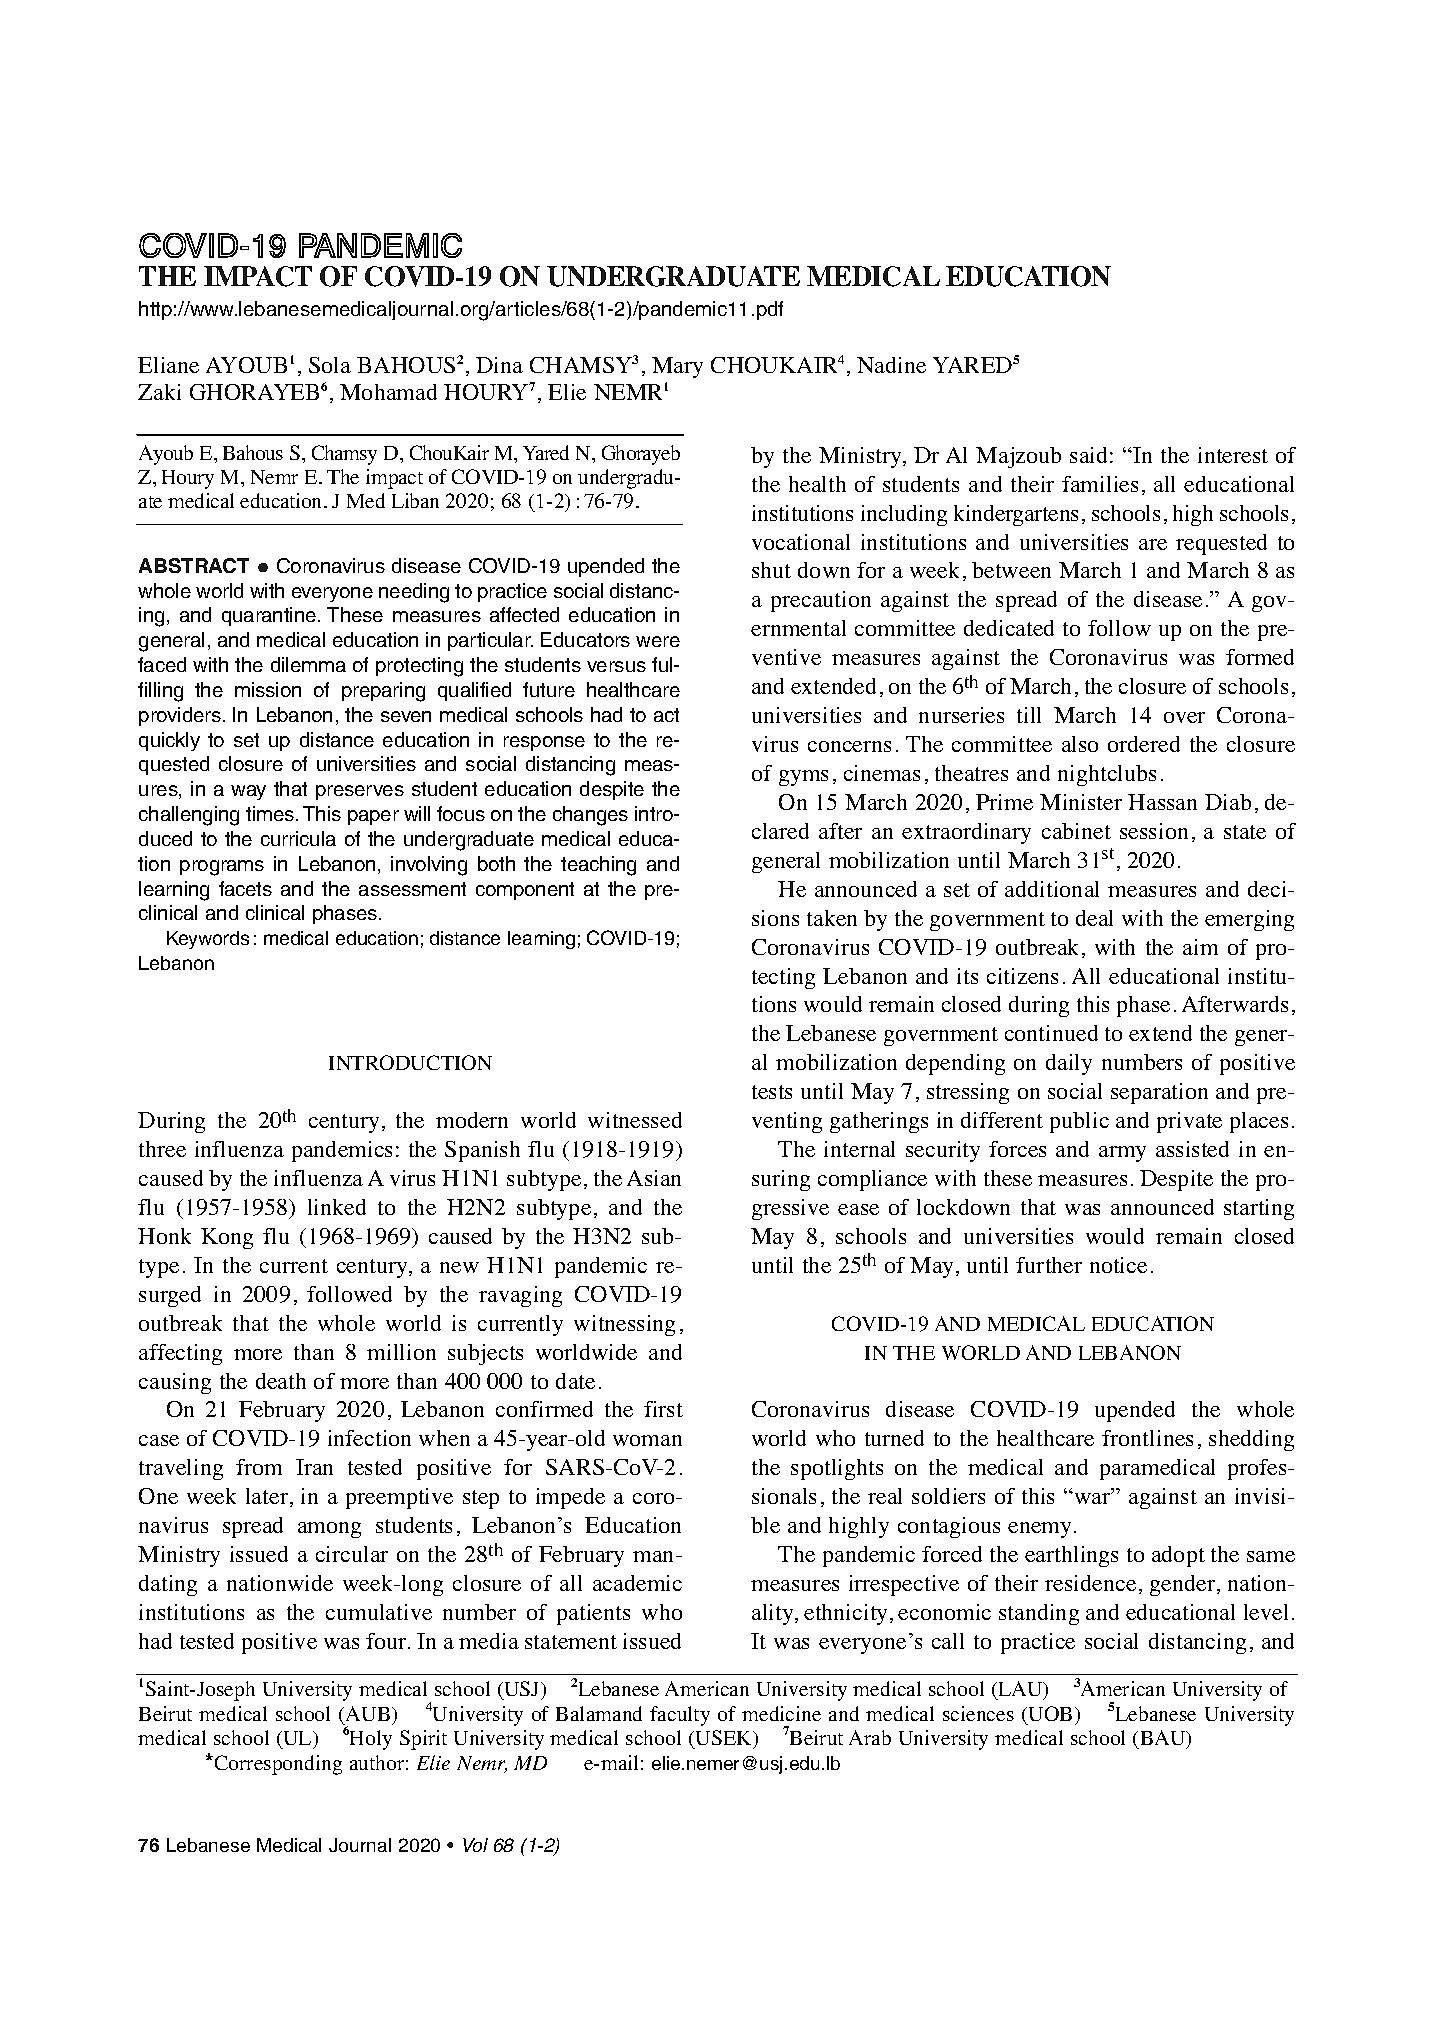  Describe the element at coordinates (772, 1092) in the document. I see `tests` at that location.
